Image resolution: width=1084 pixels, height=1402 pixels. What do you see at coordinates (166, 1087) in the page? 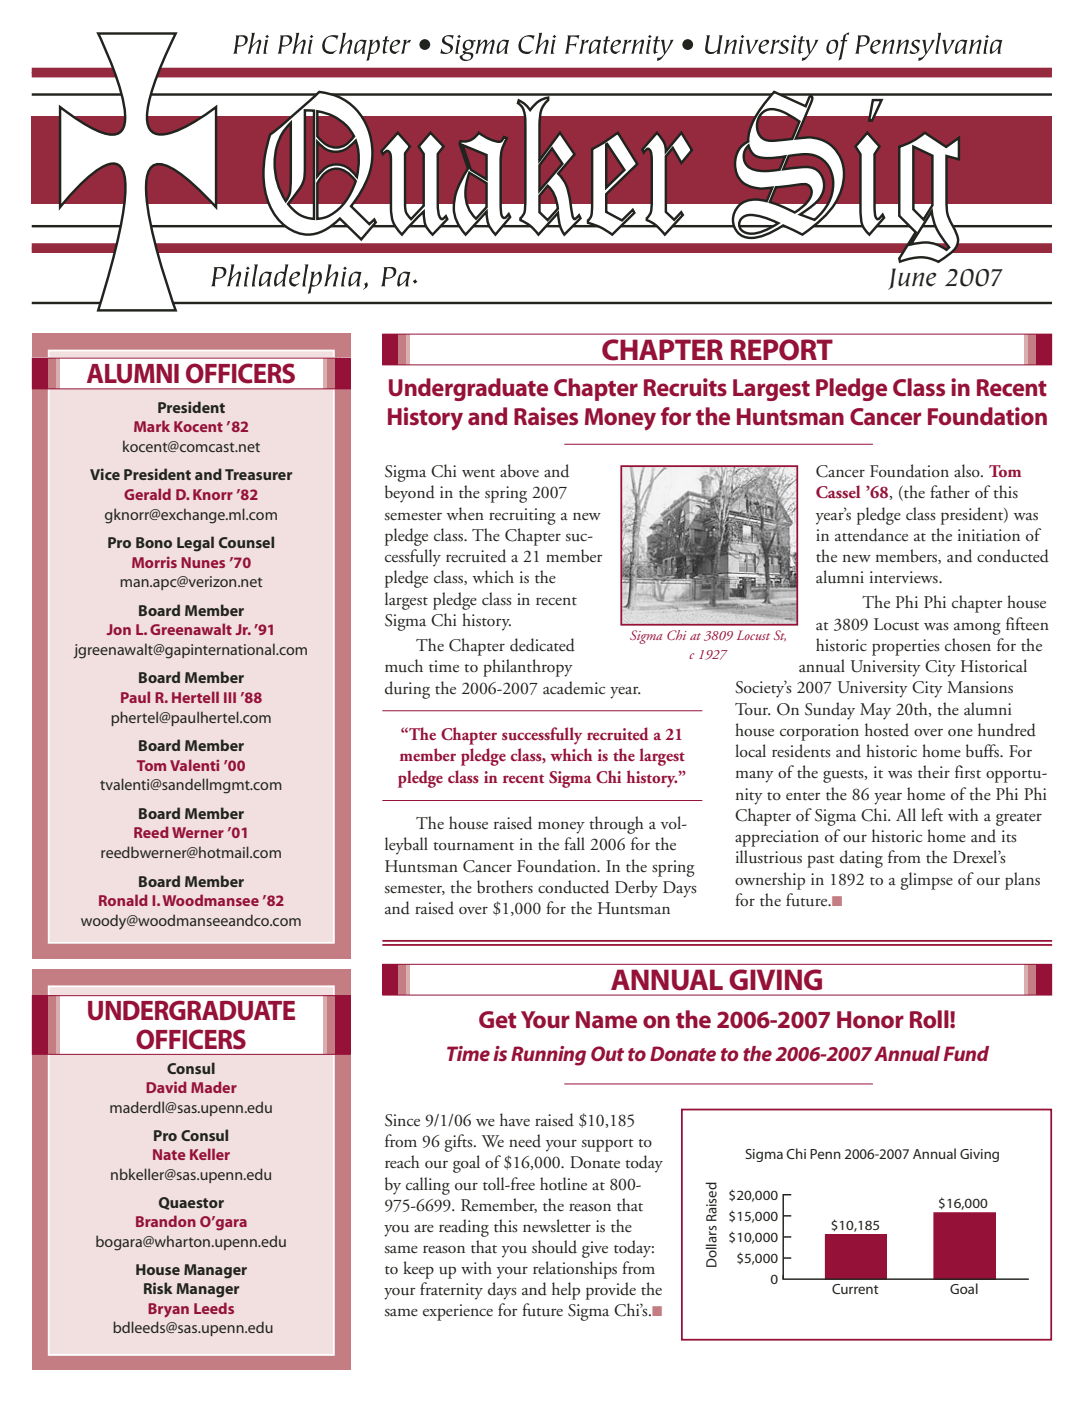
I see `David` at bounding box center [166, 1087].
